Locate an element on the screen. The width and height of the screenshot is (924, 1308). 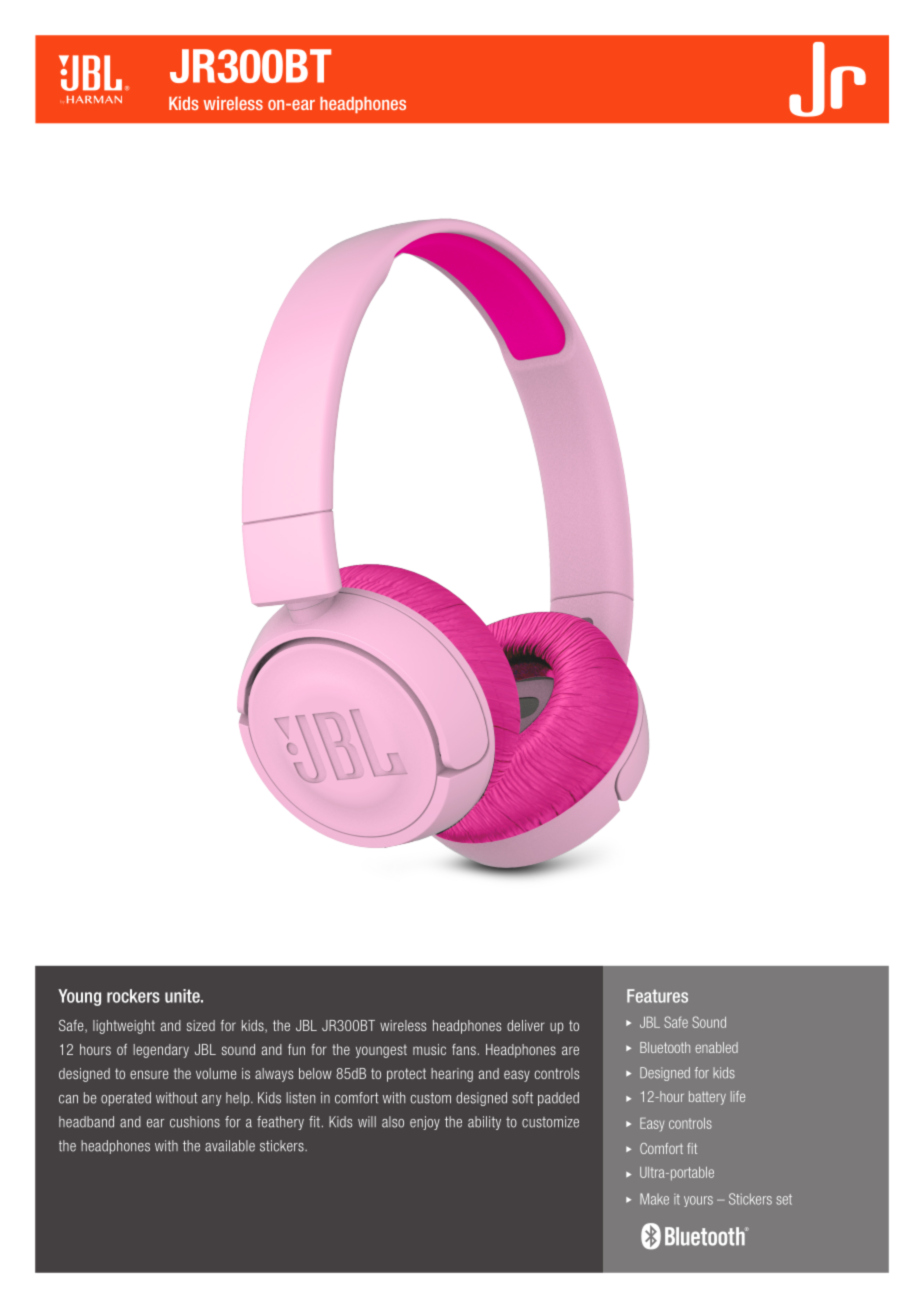
soft is located at coordinates (522, 1098).
